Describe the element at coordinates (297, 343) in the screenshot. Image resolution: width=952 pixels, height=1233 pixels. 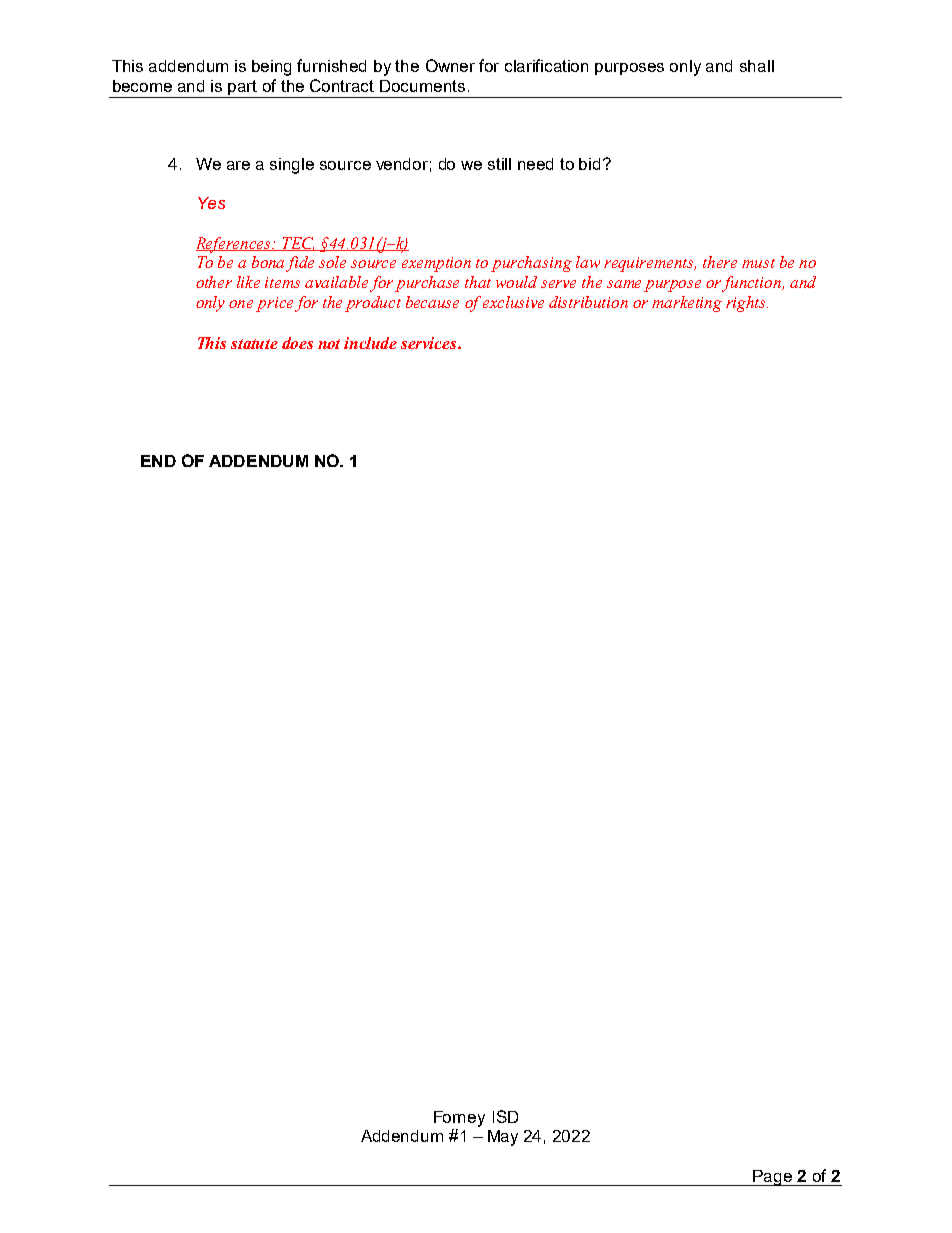
I see `does` at that location.
